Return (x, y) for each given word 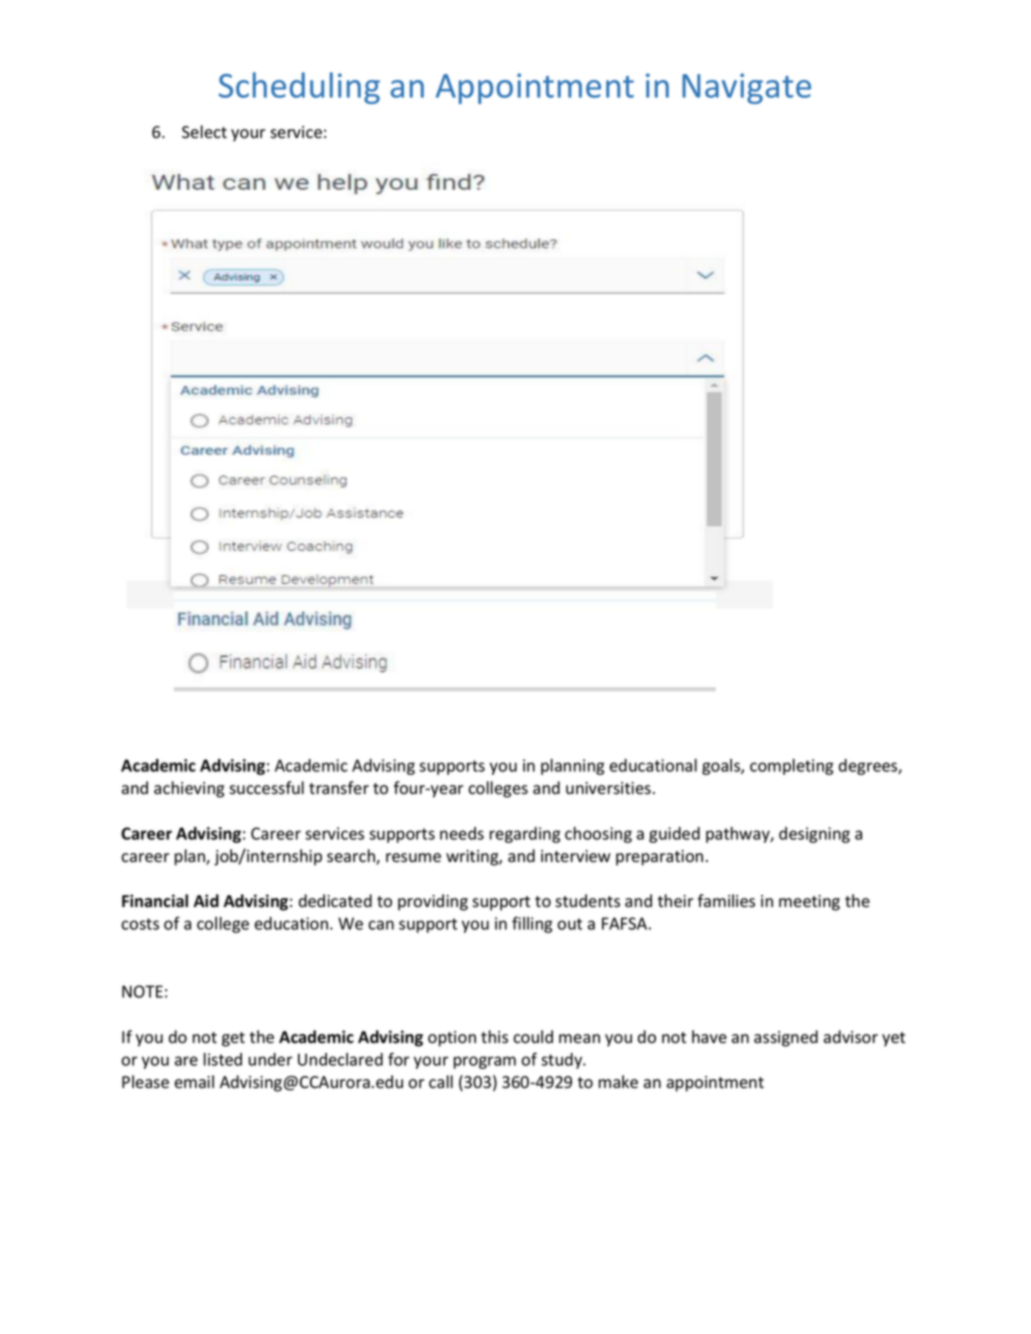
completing (792, 767)
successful (266, 788)
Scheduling (299, 88)
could (533, 1037)
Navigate (746, 88)
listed (223, 1059)
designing (814, 835)
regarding (525, 835)
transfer (339, 788)
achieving (189, 789)
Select (204, 132)
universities (608, 788)
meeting (809, 903)
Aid (206, 901)
